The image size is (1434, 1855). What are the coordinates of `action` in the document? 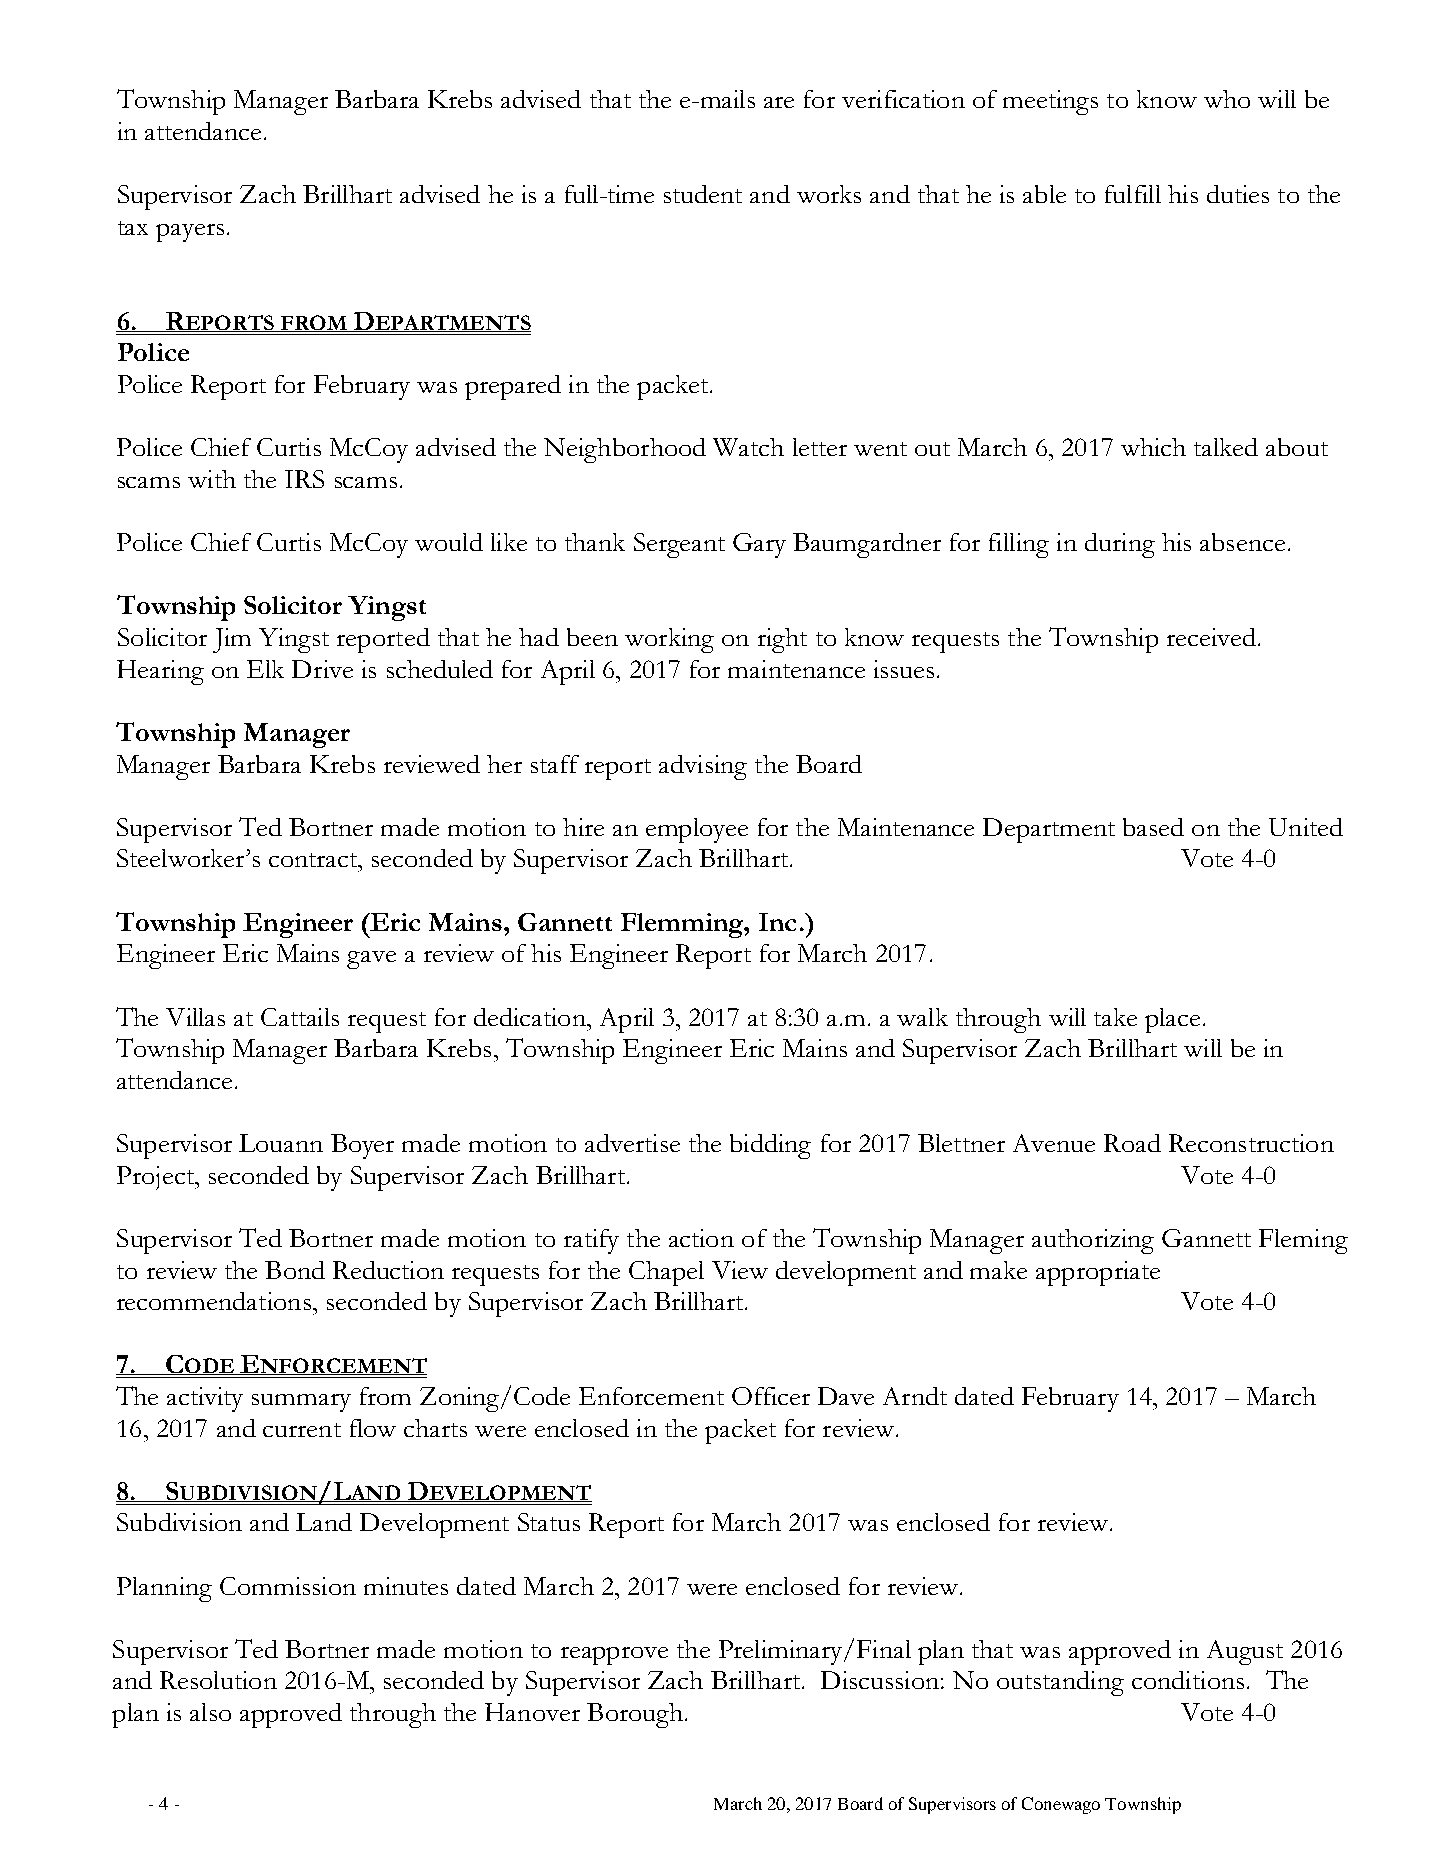 It's located at (701, 1238).
